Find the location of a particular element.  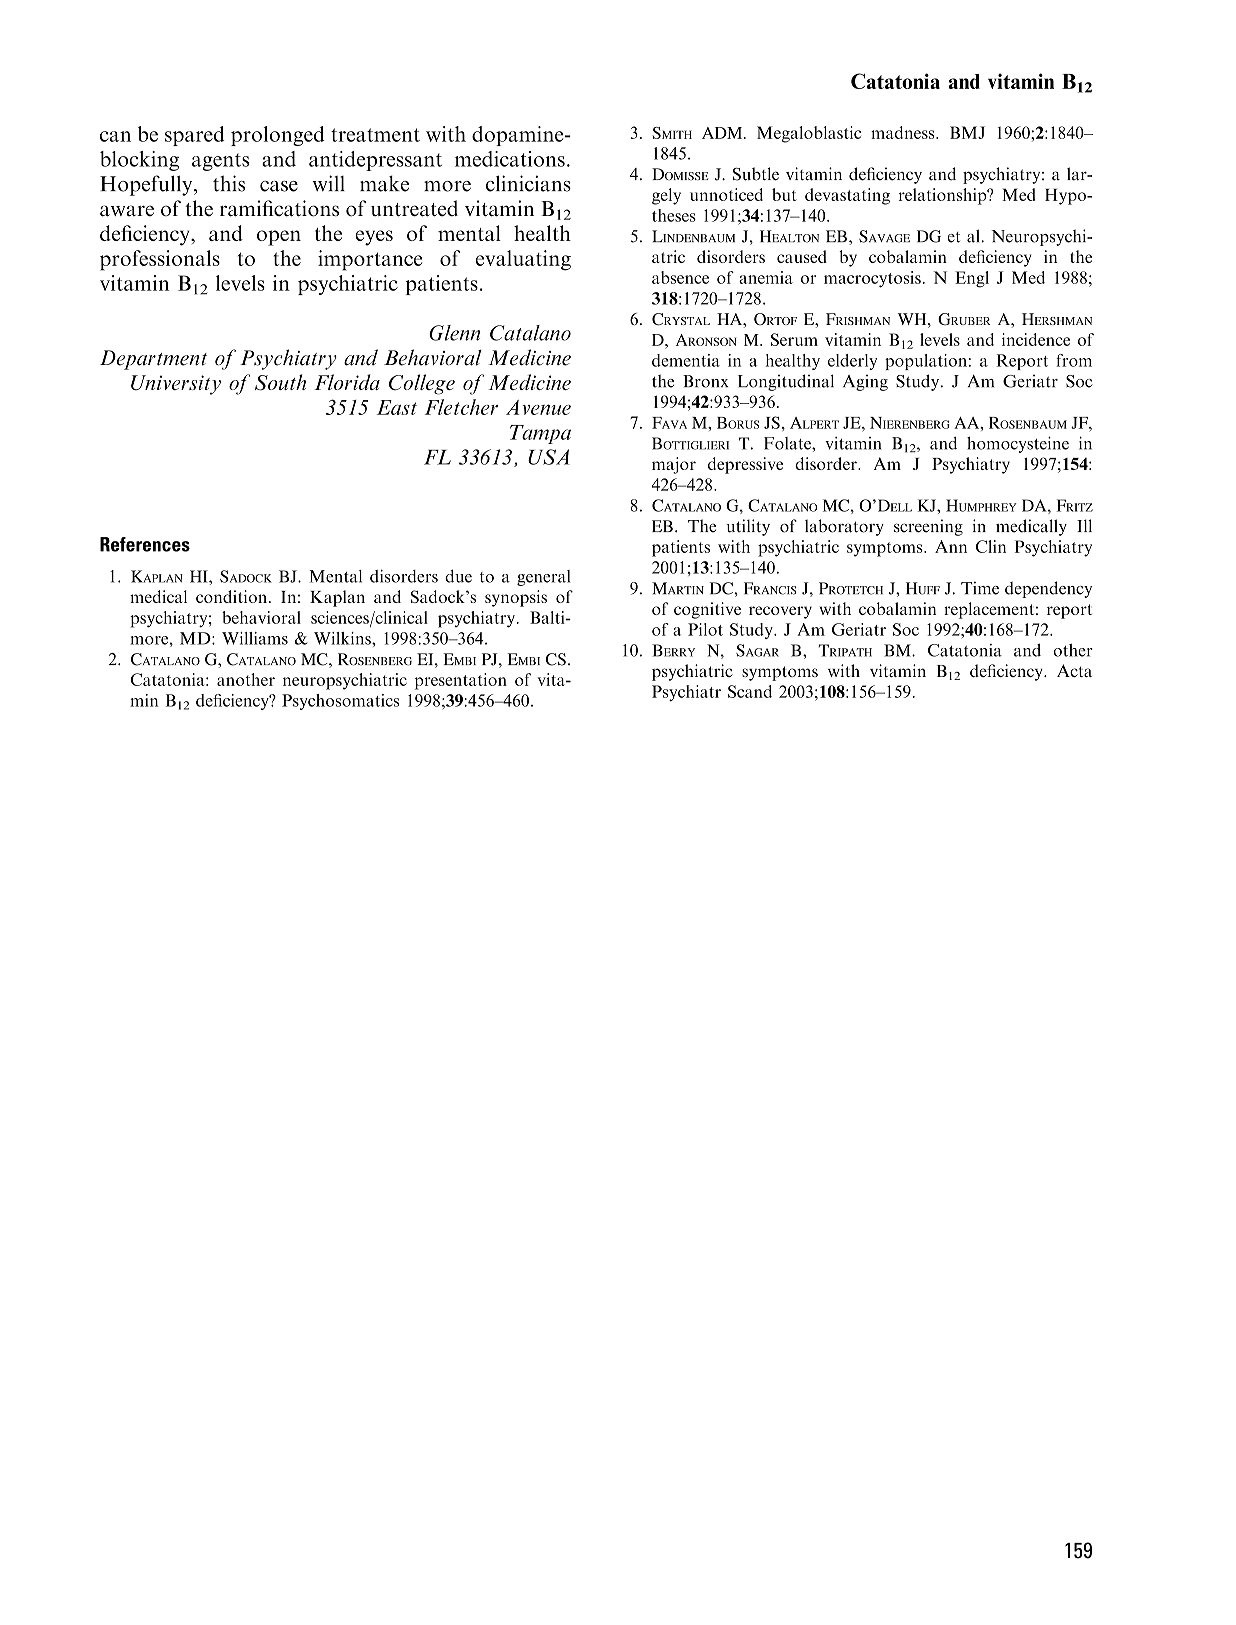

Engl is located at coordinates (972, 279).
